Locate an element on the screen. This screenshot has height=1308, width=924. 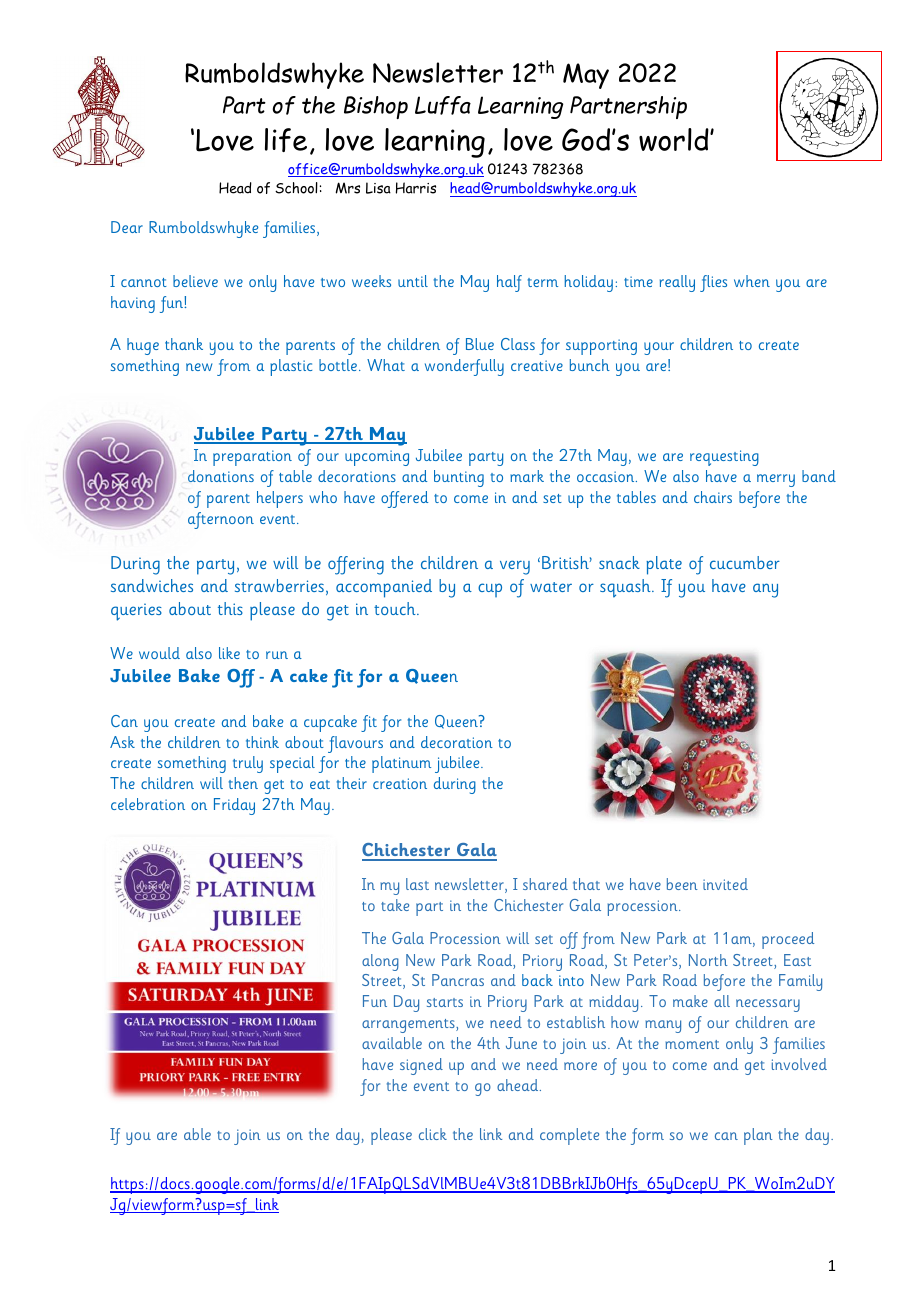
life is located at coordinates (286, 140).
